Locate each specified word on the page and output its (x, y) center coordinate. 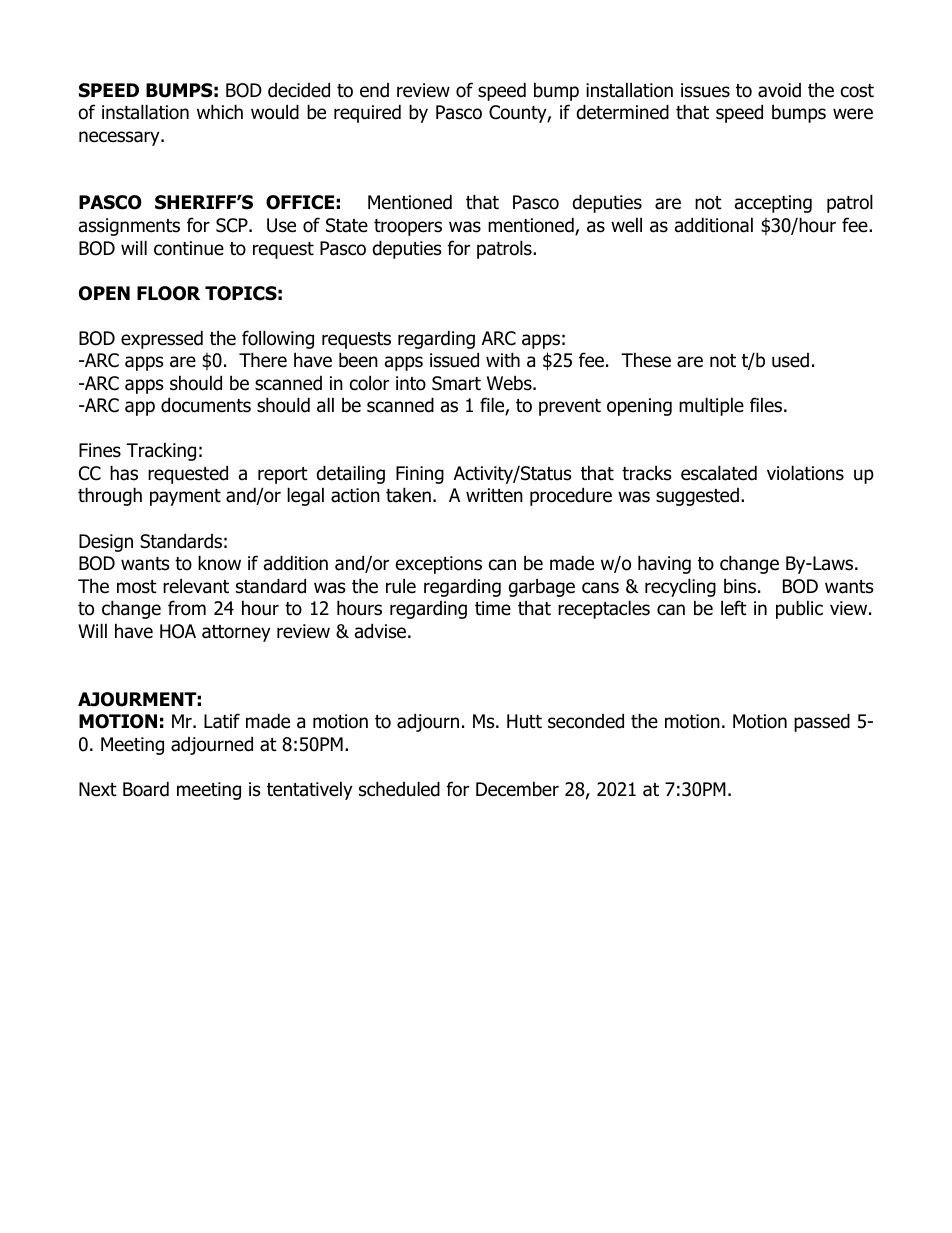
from (187, 608)
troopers (408, 227)
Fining (420, 475)
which (220, 112)
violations (805, 473)
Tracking (161, 451)
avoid (779, 90)
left (734, 608)
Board (146, 789)
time (493, 608)
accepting (773, 204)
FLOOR (168, 293)
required (367, 113)
